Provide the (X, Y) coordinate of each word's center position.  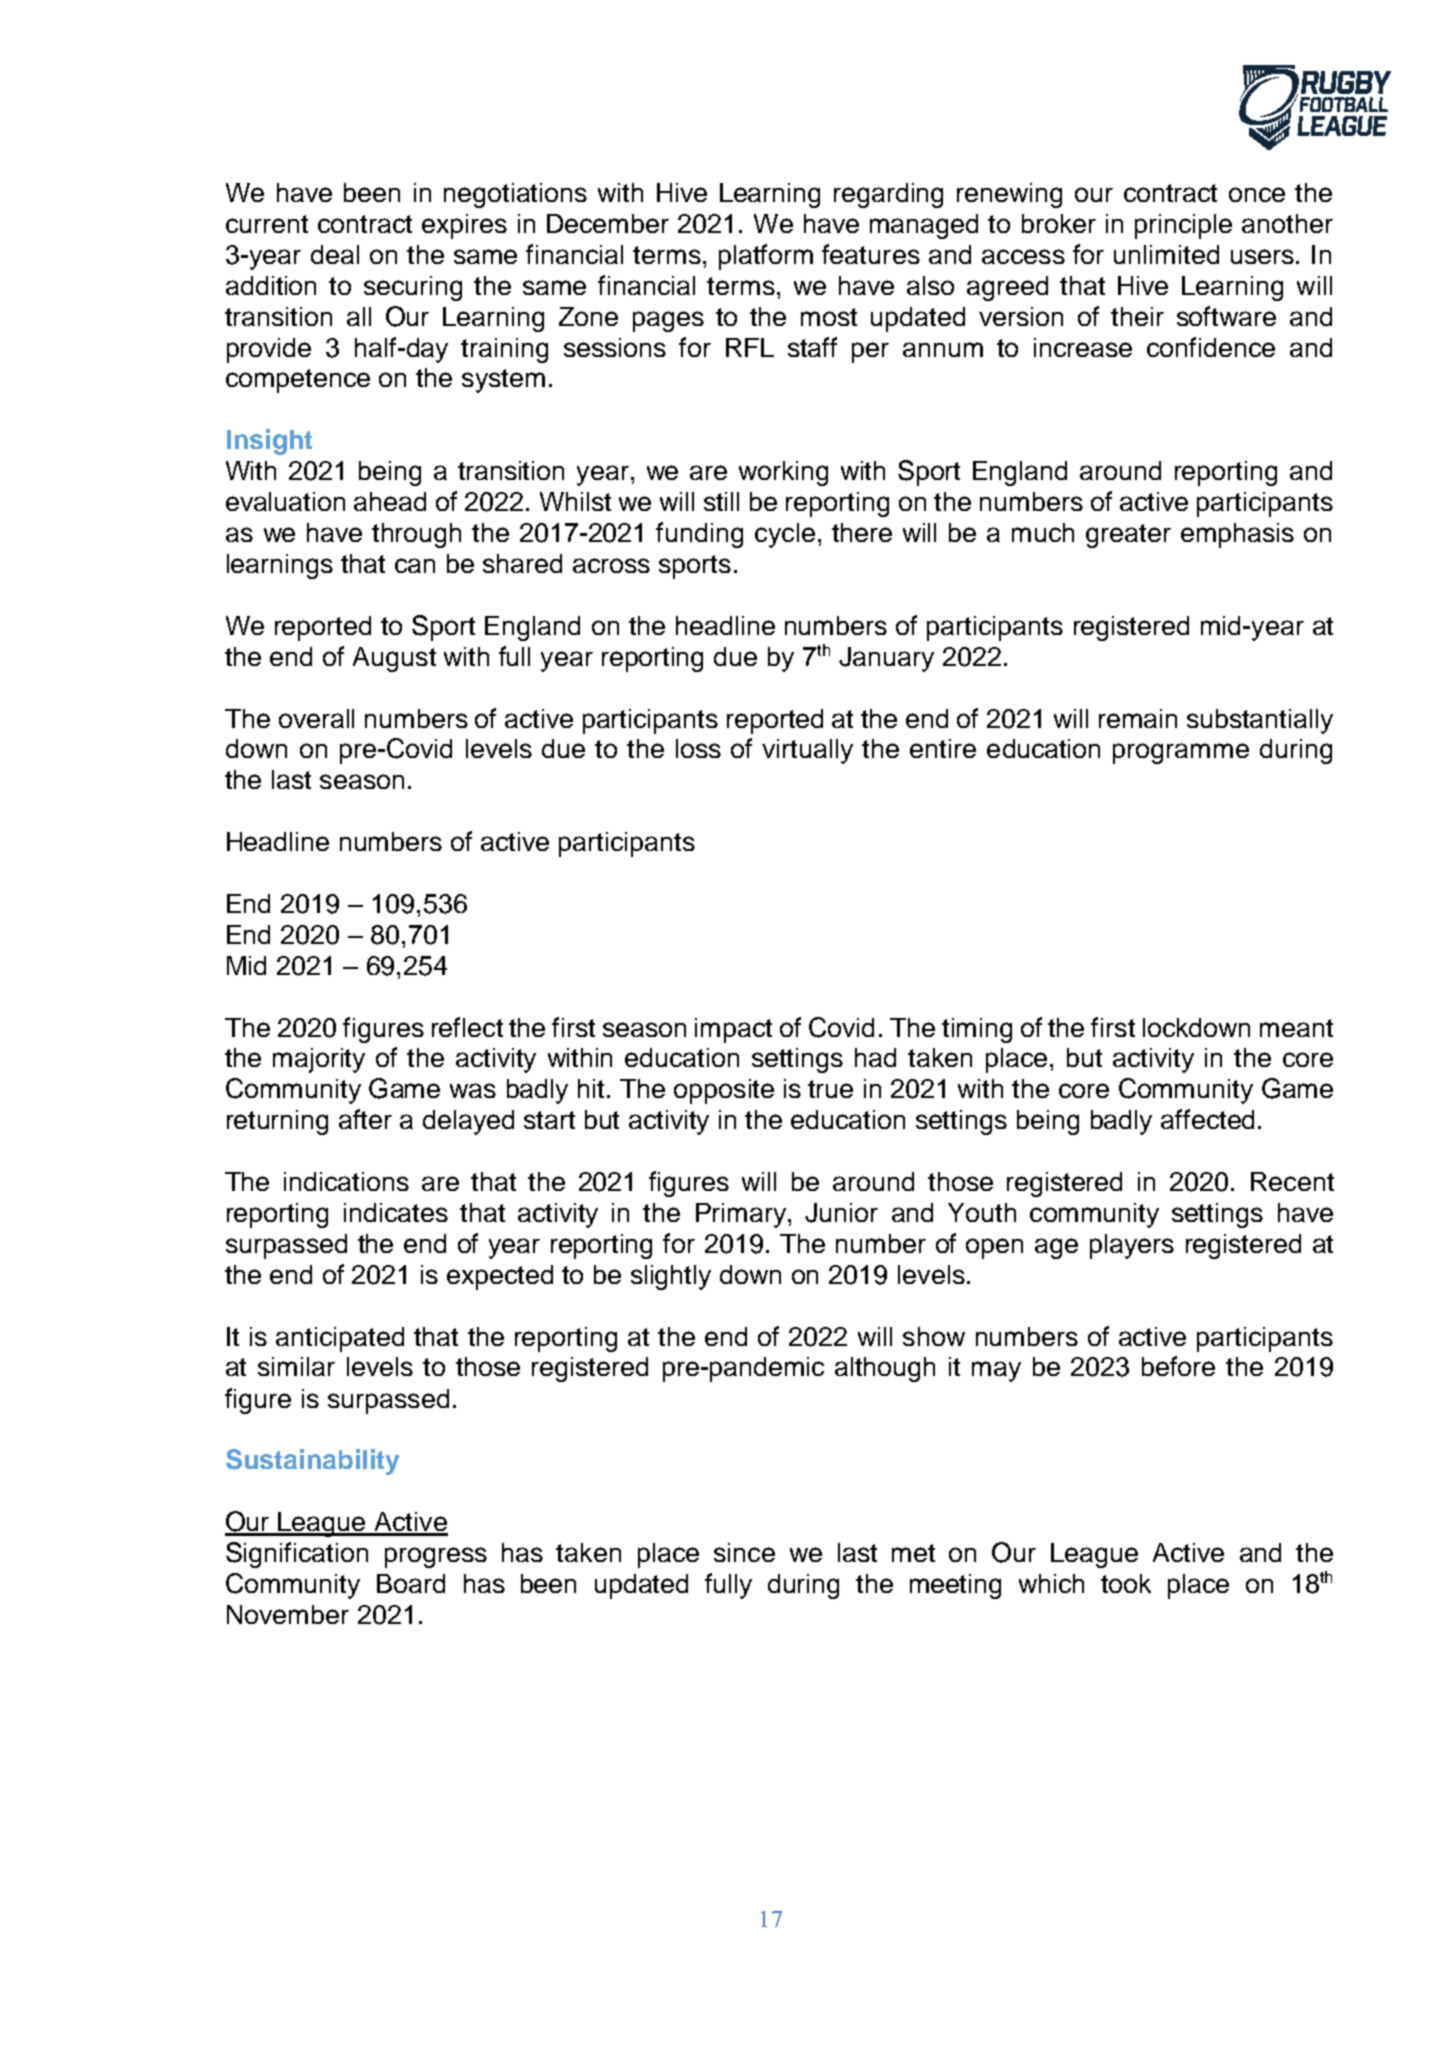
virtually (807, 751)
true (830, 1089)
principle (1183, 226)
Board (411, 1583)
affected (1207, 1119)
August (394, 659)
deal (335, 254)
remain (1138, 718)
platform (766, 257)
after (365, 1119)
